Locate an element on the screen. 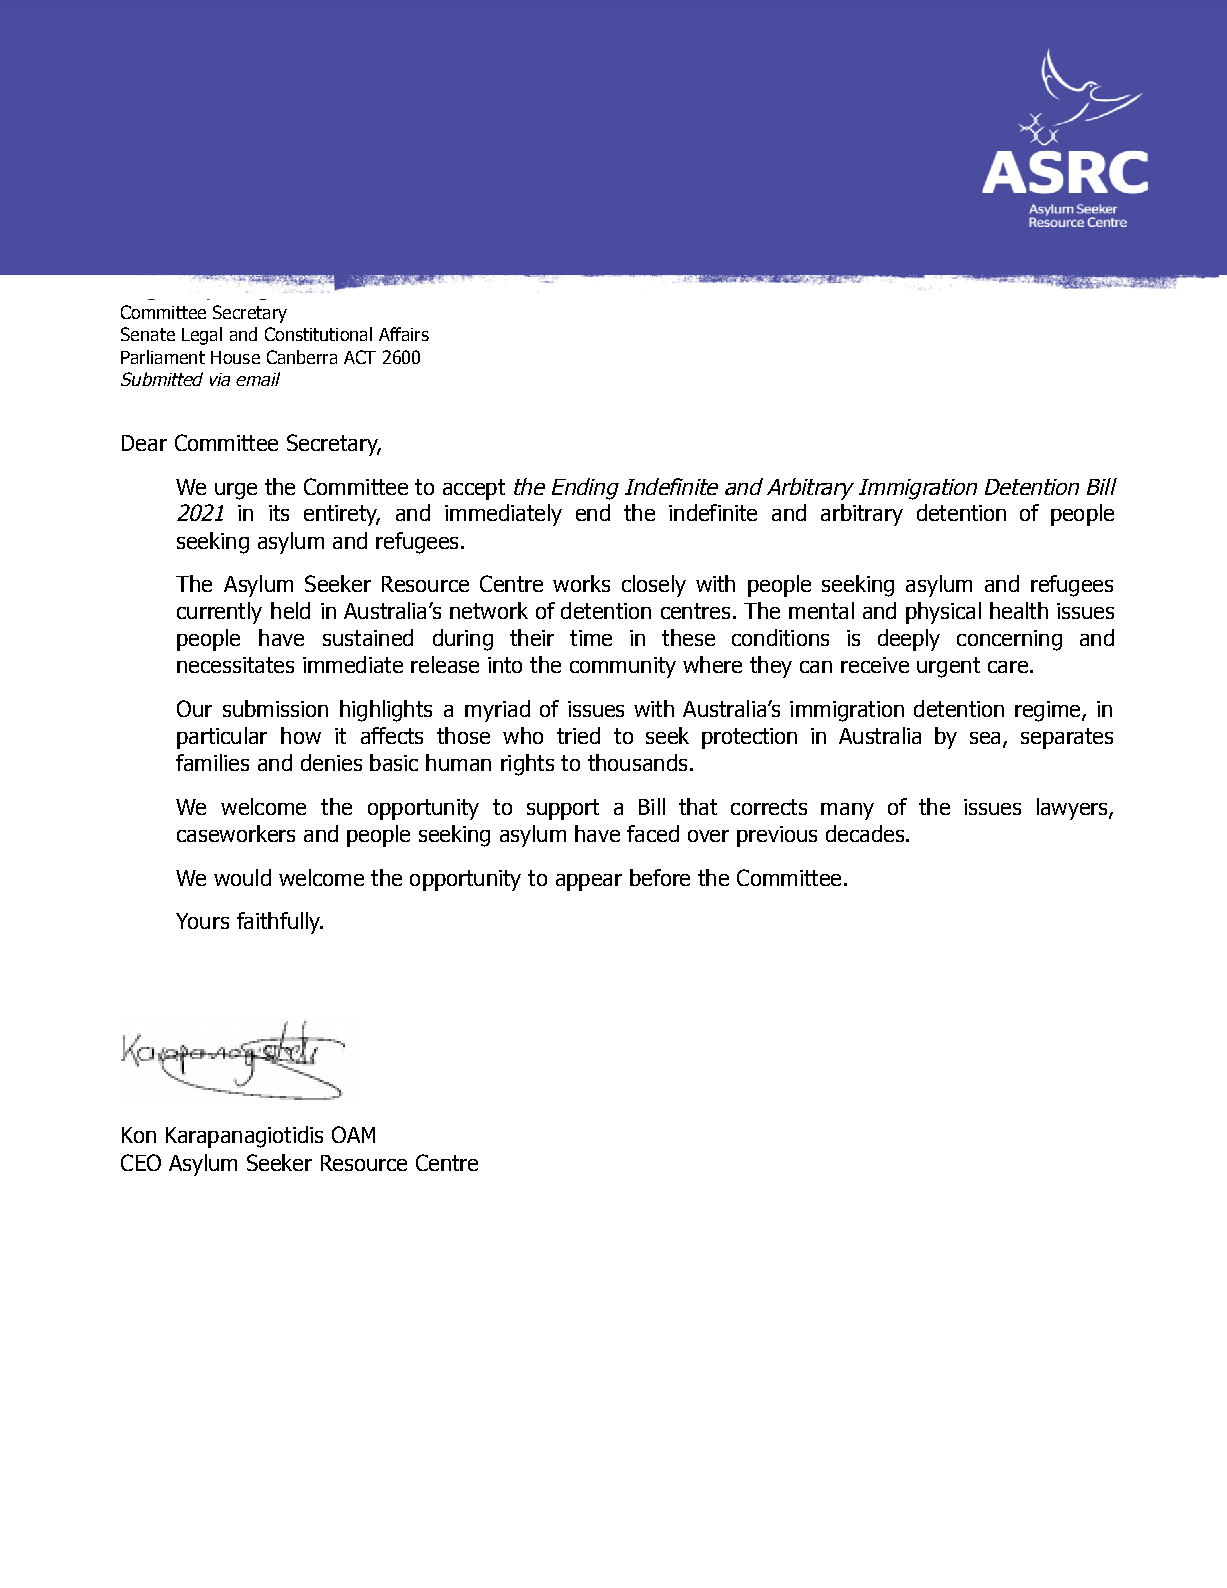 Image resolution: width=1227 pixels, height=1588 pixels. particular is located at coordinates (222, 738).
